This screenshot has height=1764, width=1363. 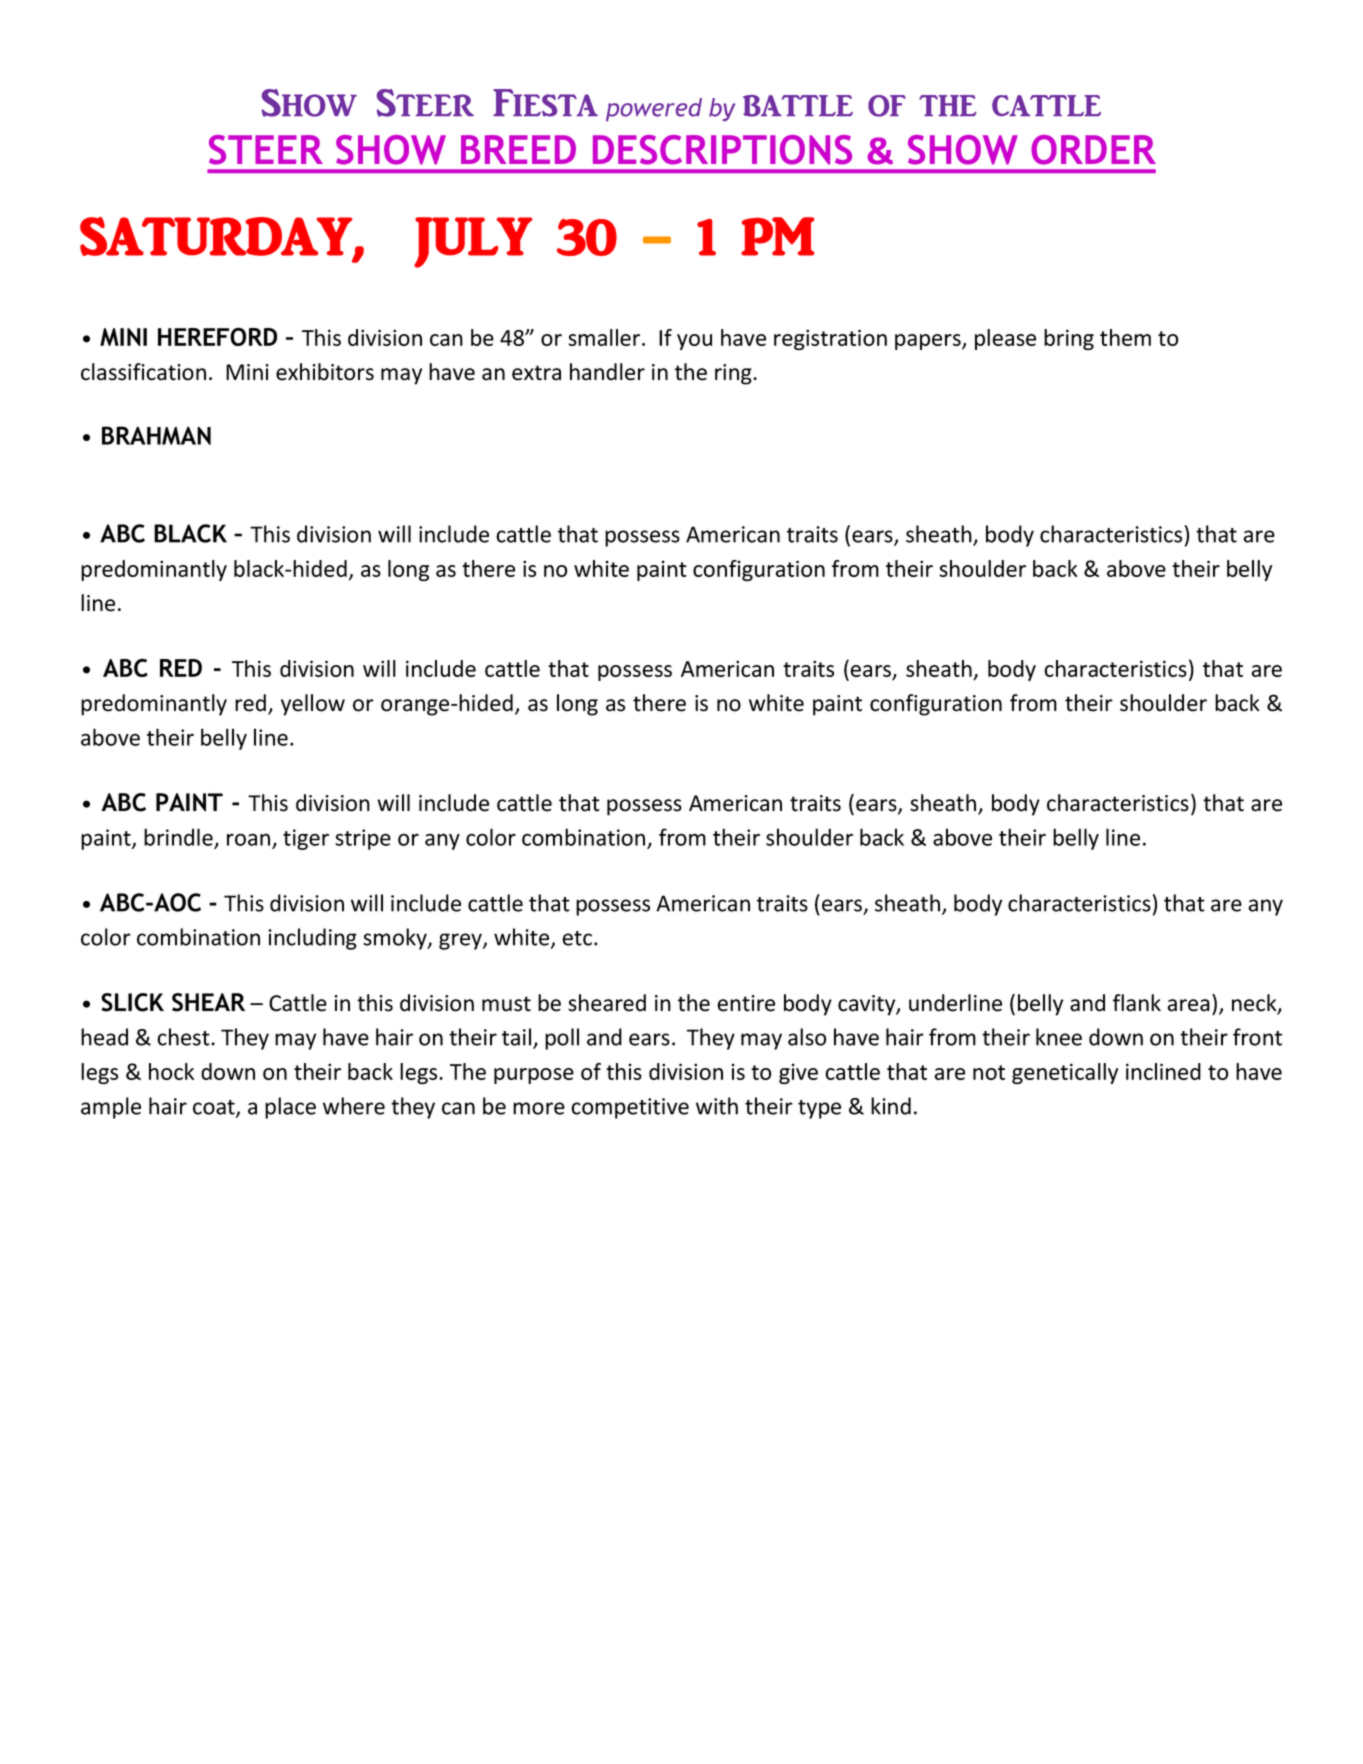 I want to click on coat, so click(x=215, y=1108).
